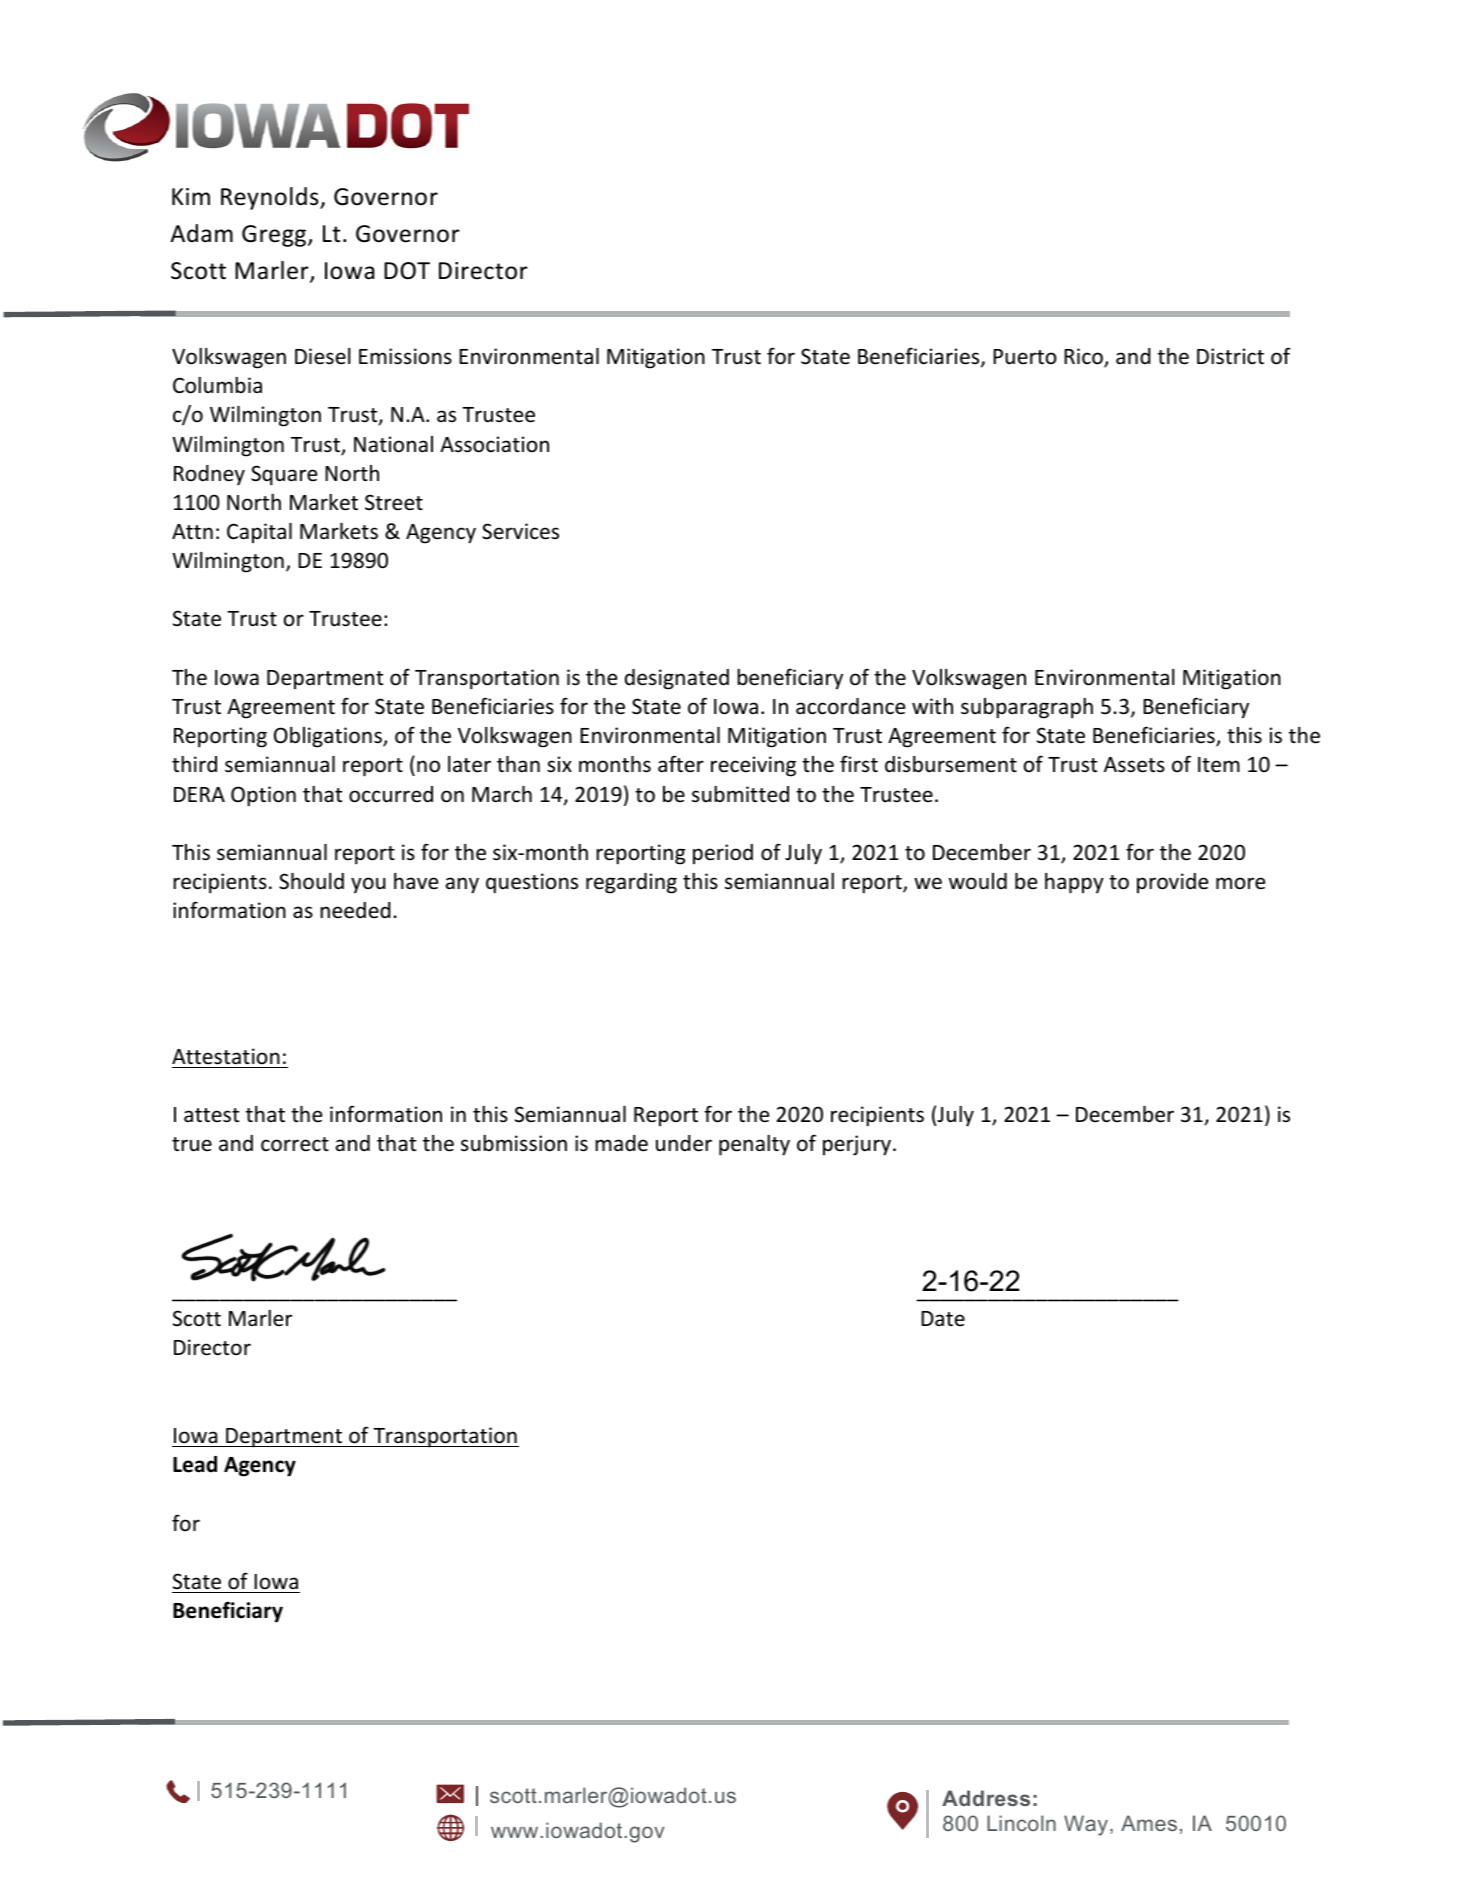 The height and width of the screenshot is (1892, 1462). What do you see at coordinates (1084, 357) in the screenshot?
I see `Rico` at bounding box center [1084, 357].
